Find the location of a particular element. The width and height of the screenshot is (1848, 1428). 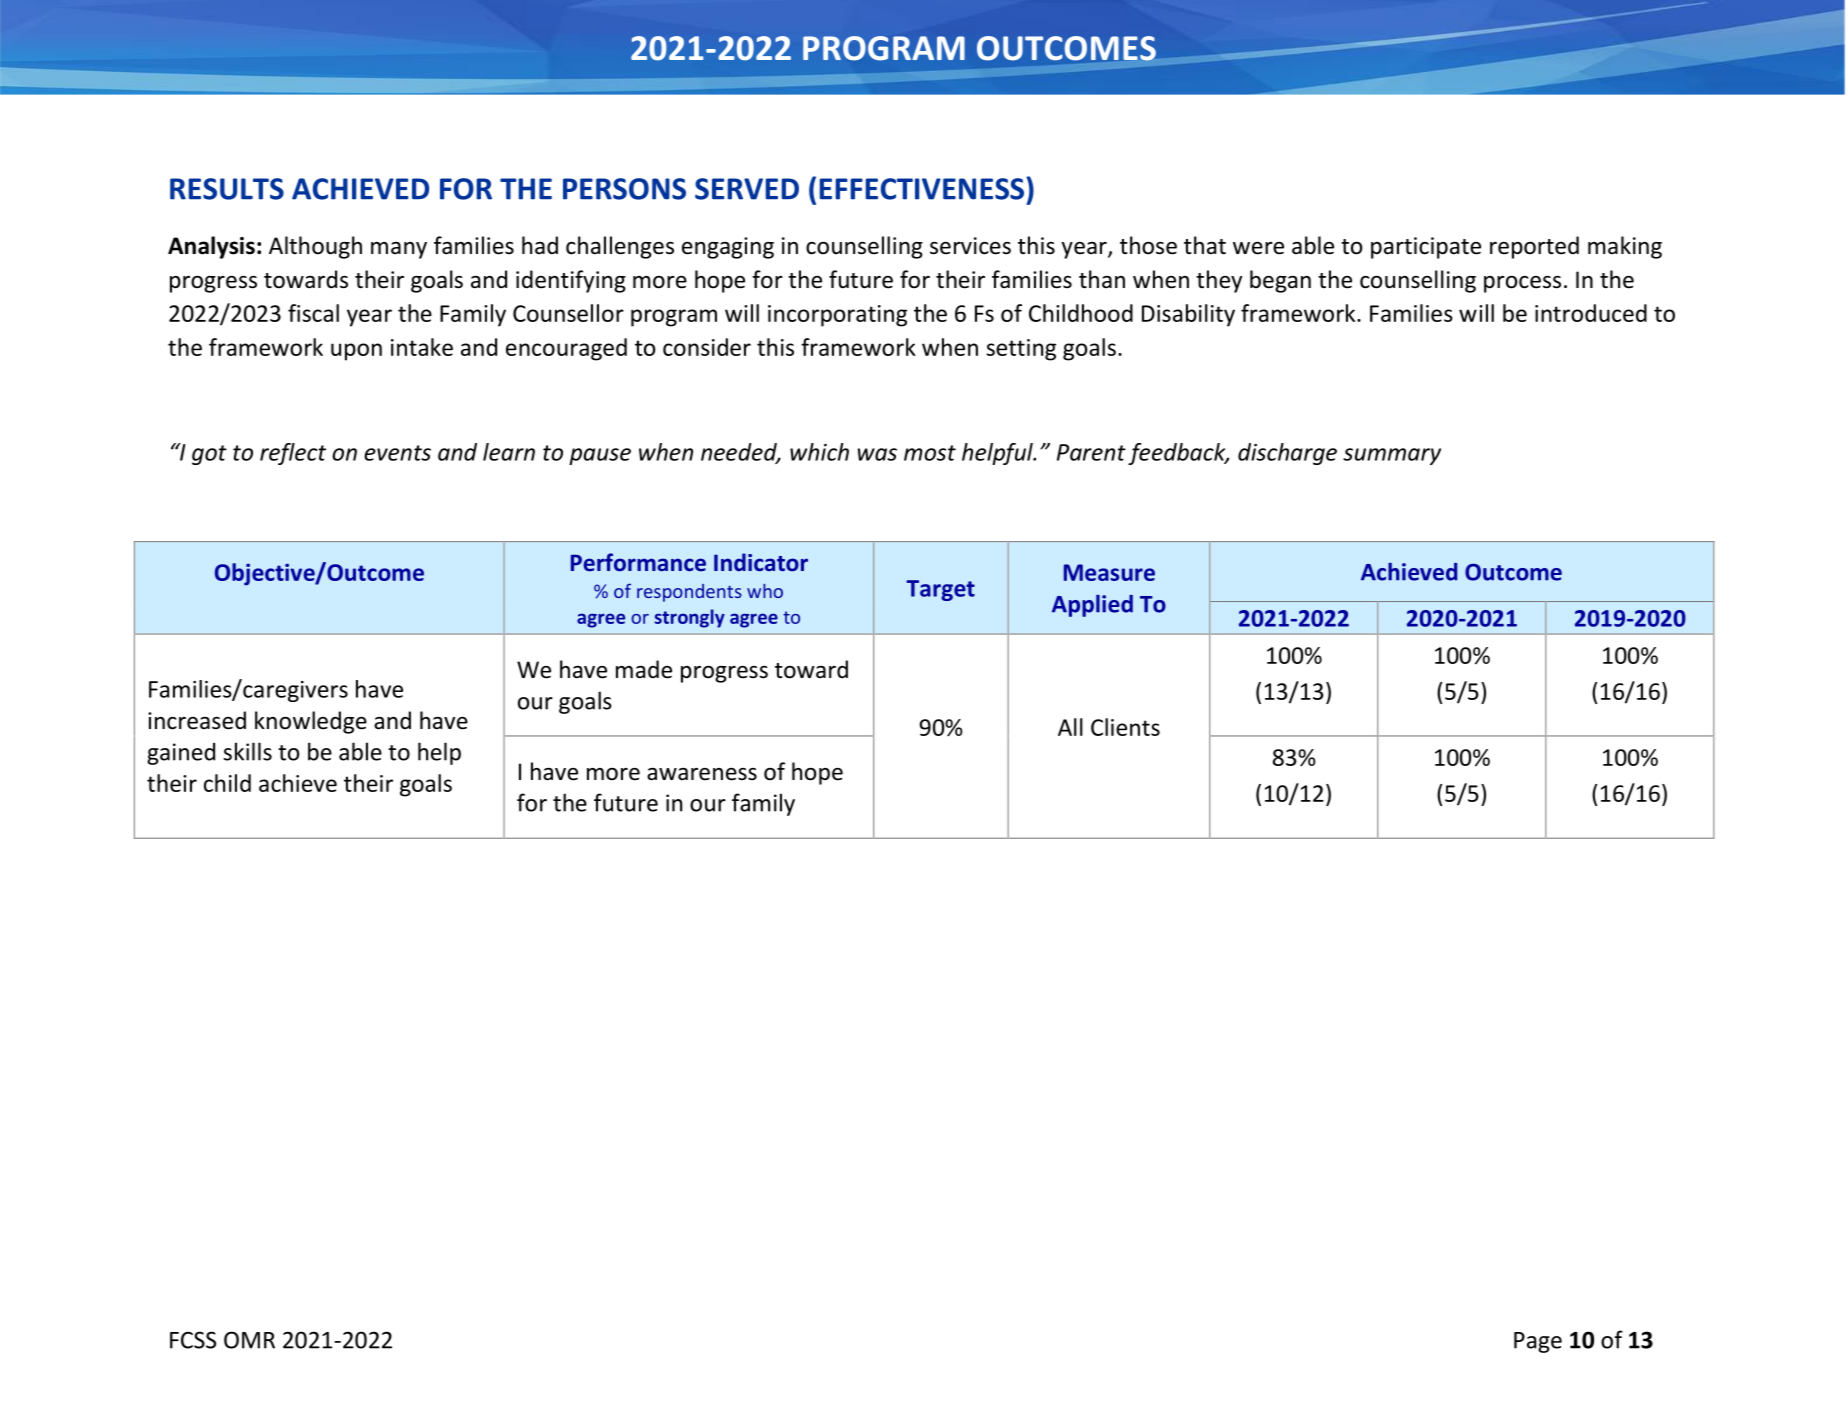

was is located at coordinates (877, 454).
